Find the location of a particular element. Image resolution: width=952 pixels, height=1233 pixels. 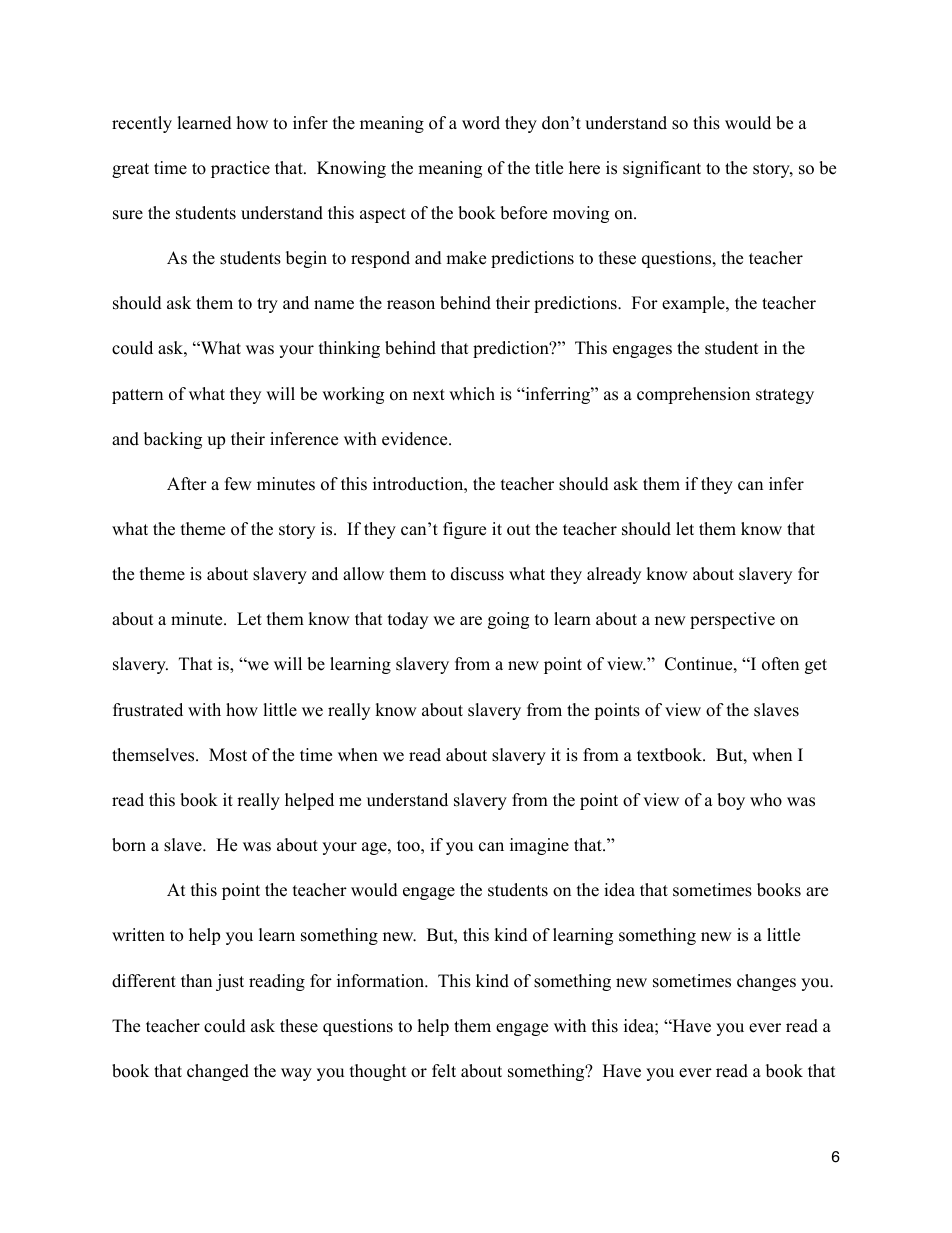

backing is located at coordinates (173, 440).
